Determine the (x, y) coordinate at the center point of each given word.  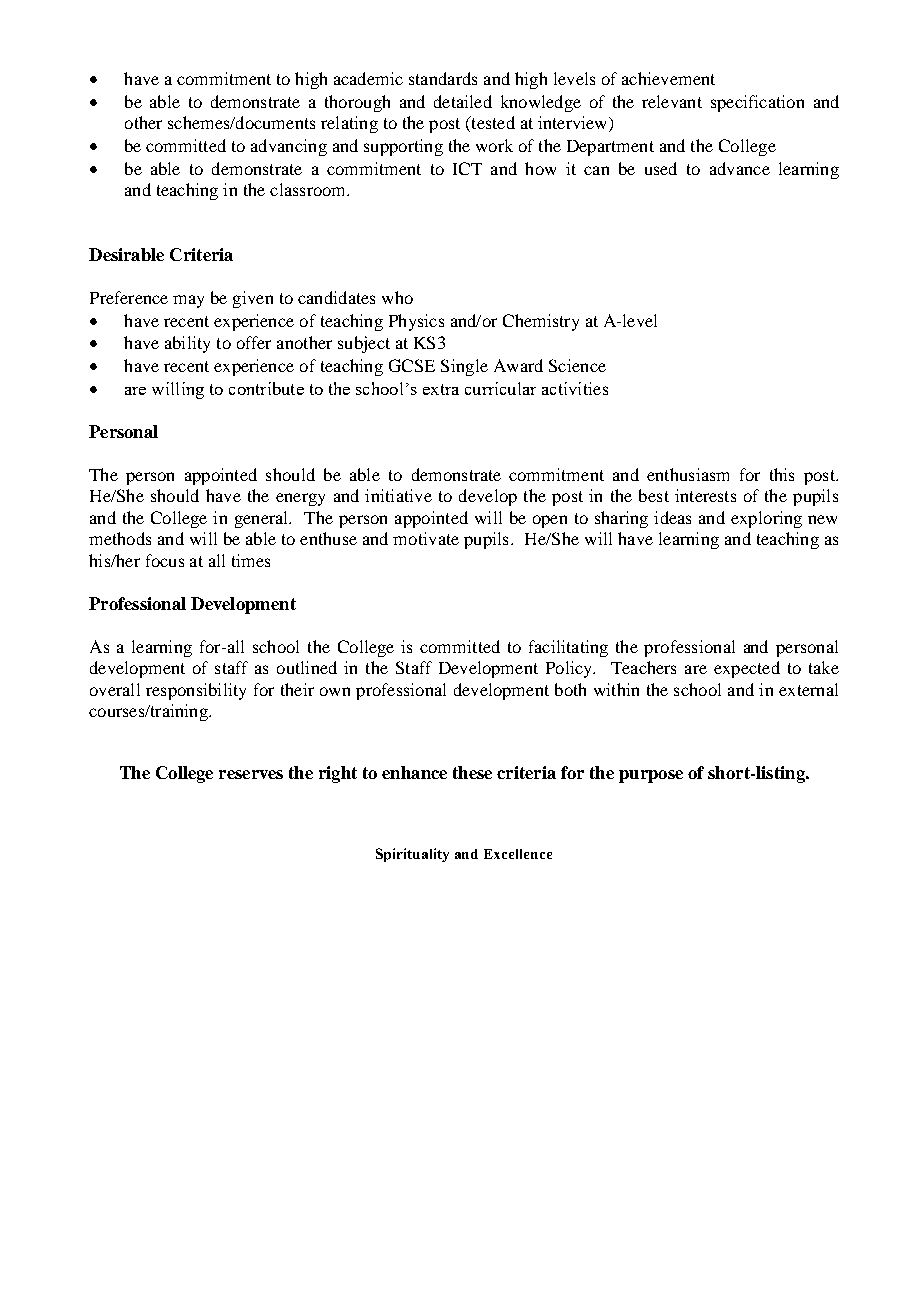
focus (165, 560)
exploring (766, 519)
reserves (251, 774)
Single (464, 367)
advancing (289, 147)
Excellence (518, 854)
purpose (651, 776)
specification (757, 103)
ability (187, 344)
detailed (463, 101)
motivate (426, 538)
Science (577, 365)
